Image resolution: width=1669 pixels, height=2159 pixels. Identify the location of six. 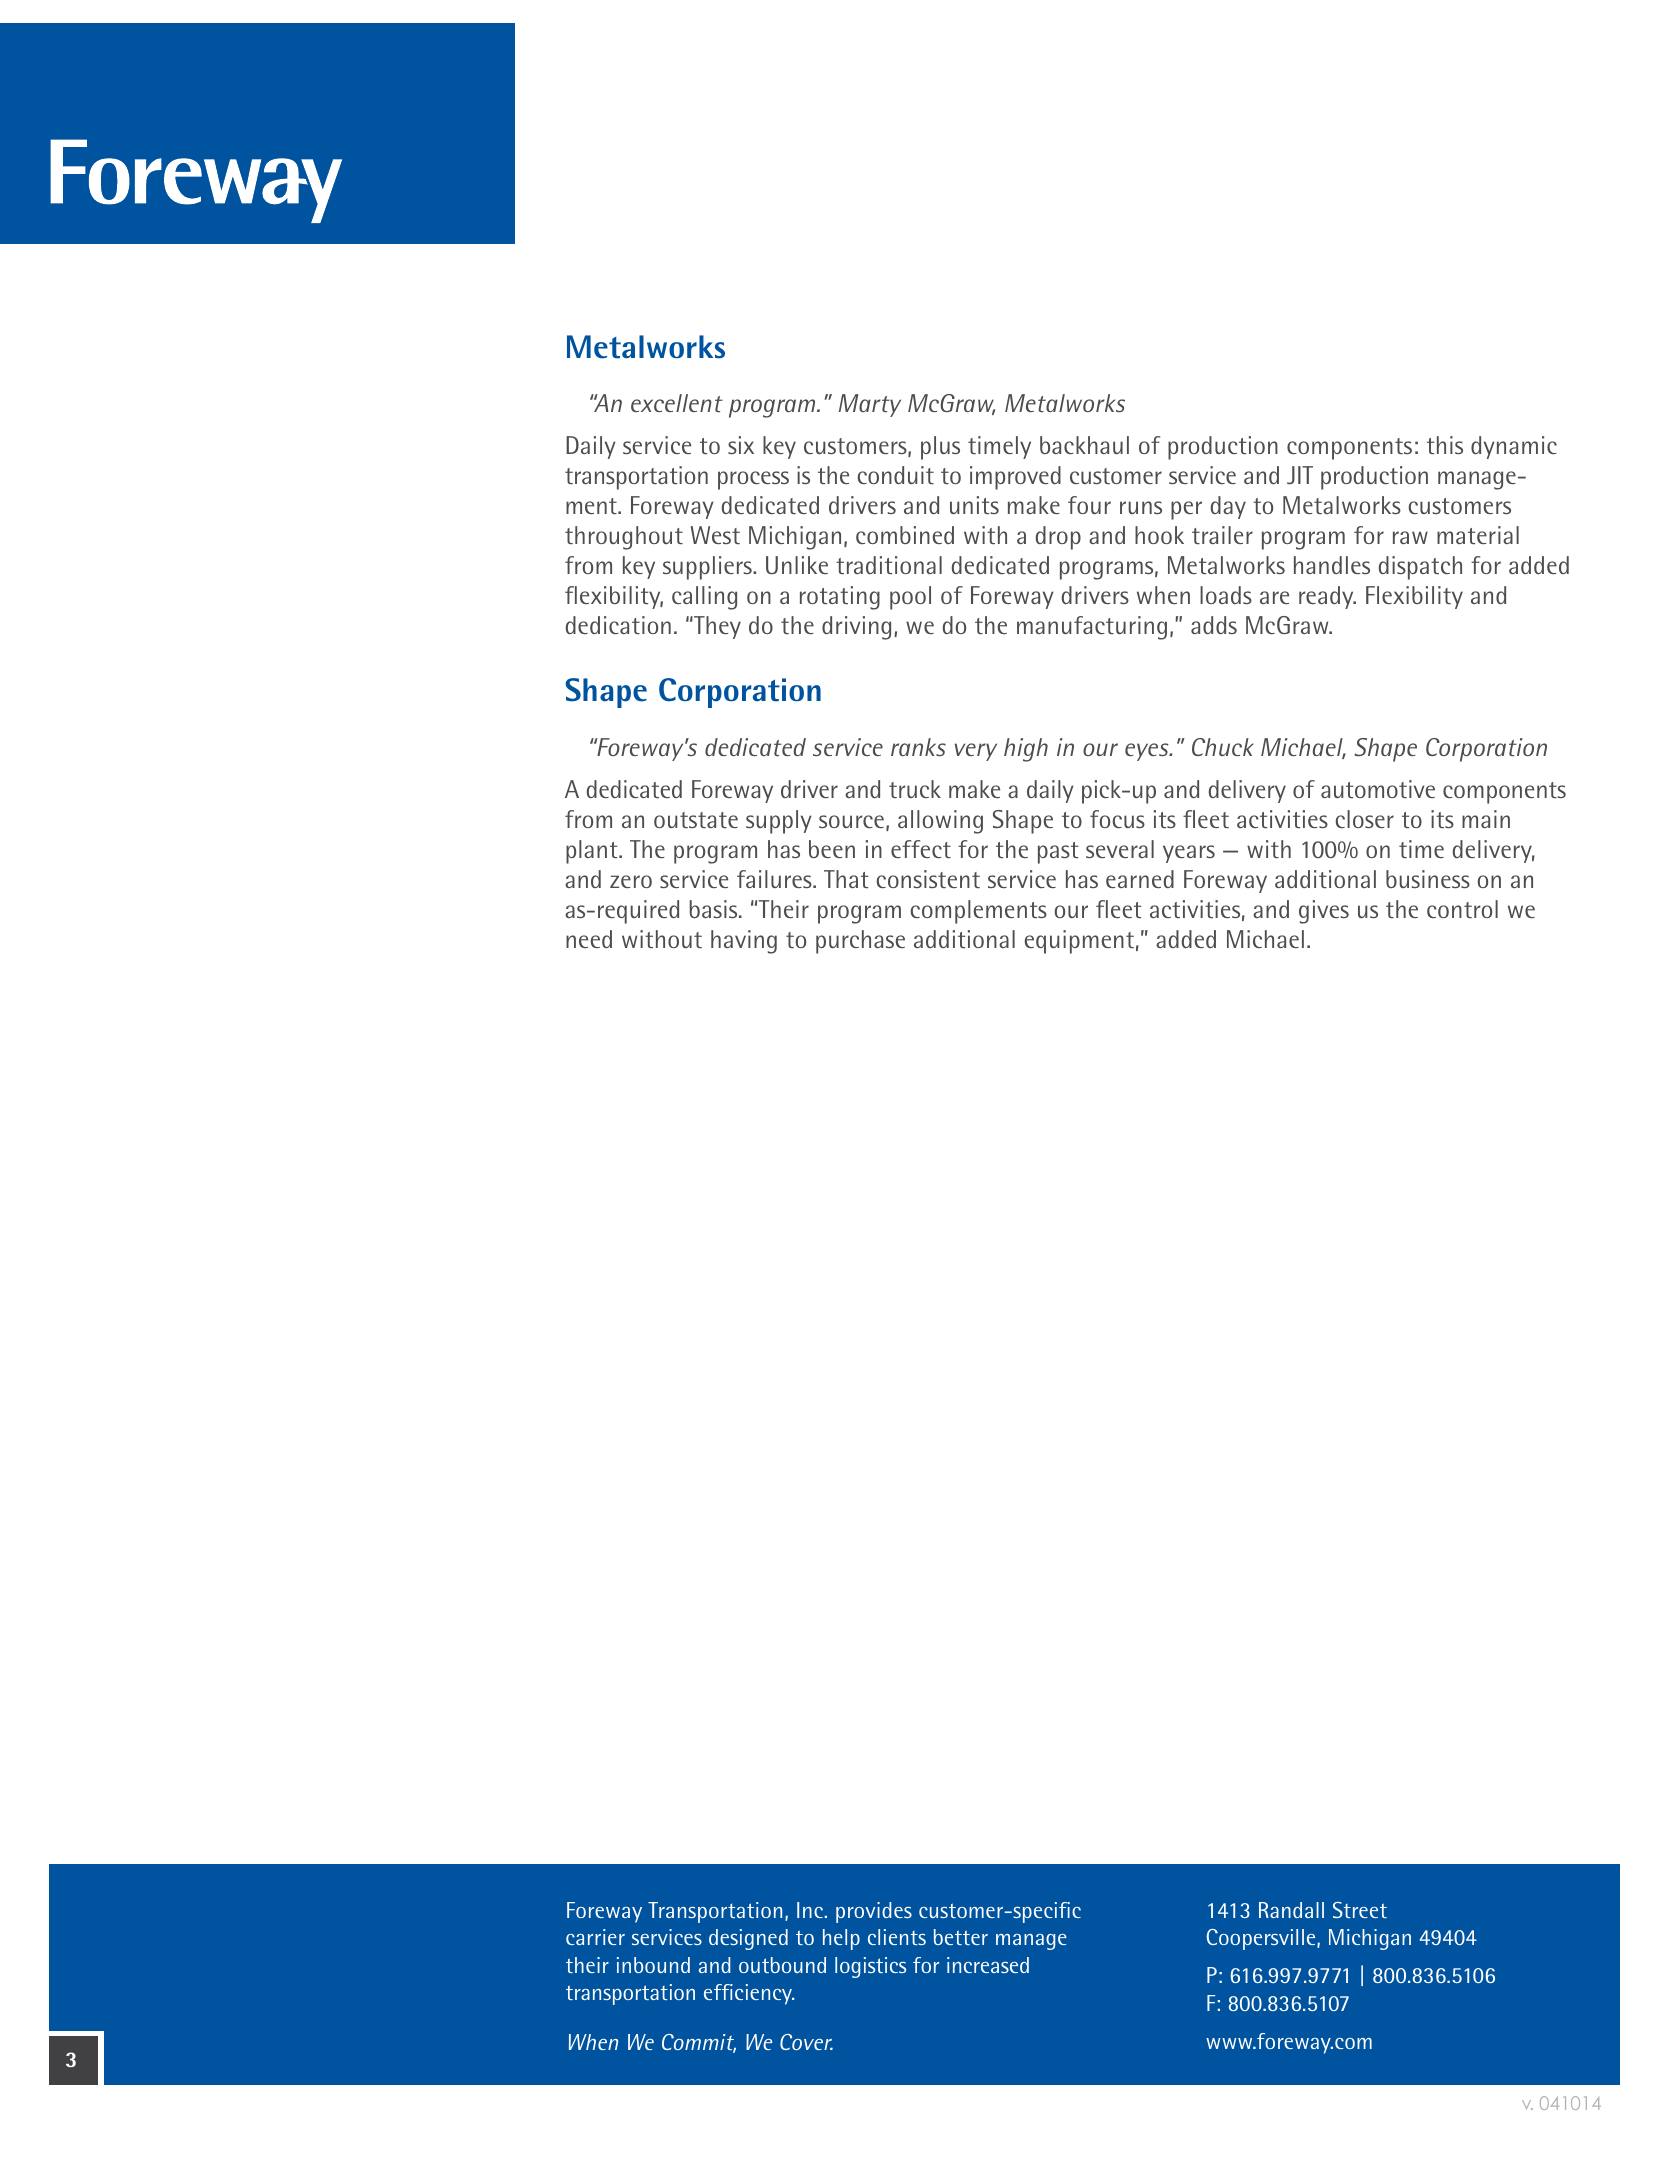
(741, 445).
